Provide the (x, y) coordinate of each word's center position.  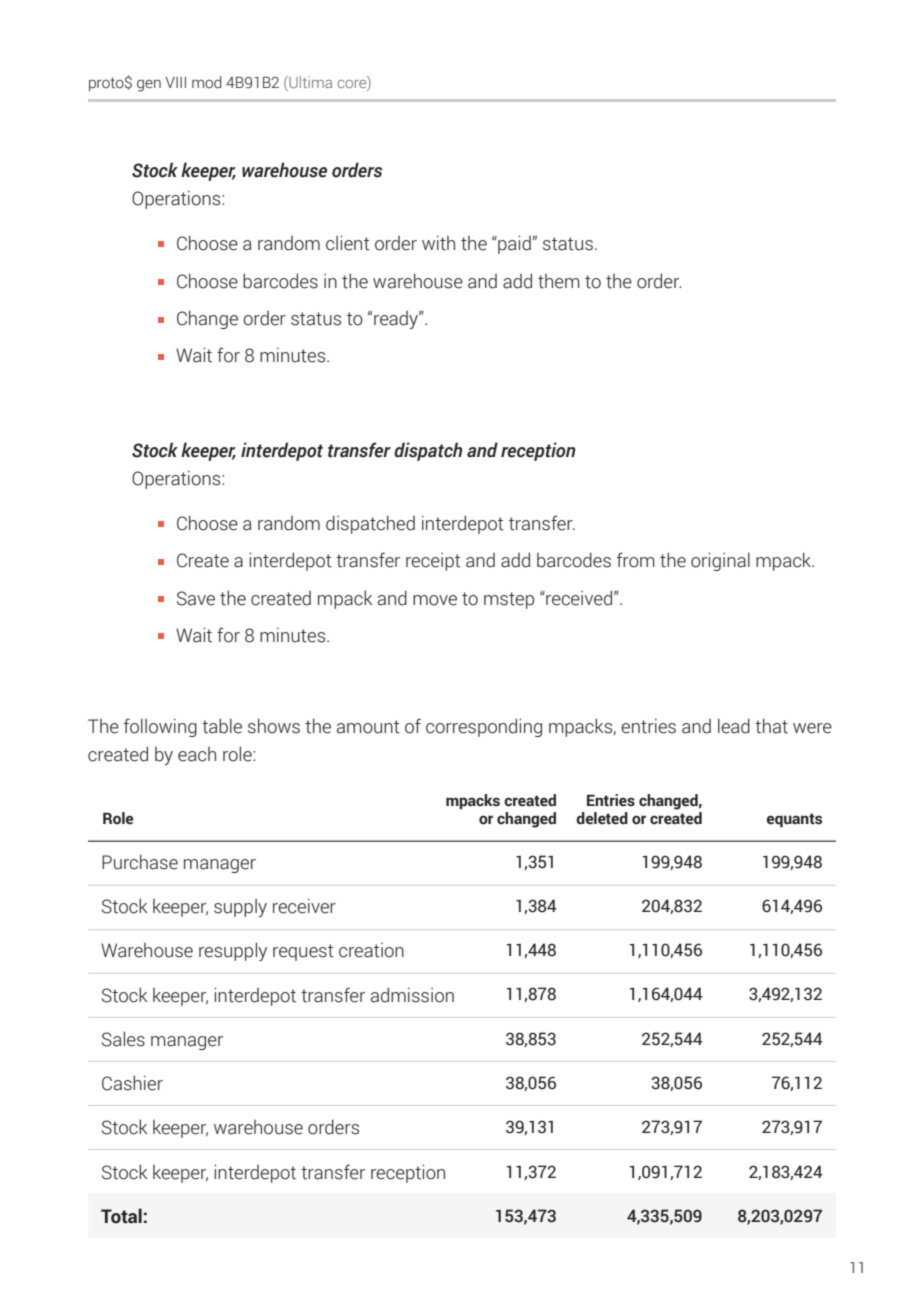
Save (196, 598)
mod (206, 82)
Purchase (140, 862)
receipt (433, 562)
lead (734, 726)
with (438, 243)
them (559, 281)
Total (121, 1216)
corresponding (484, 727)
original (720, 561)
